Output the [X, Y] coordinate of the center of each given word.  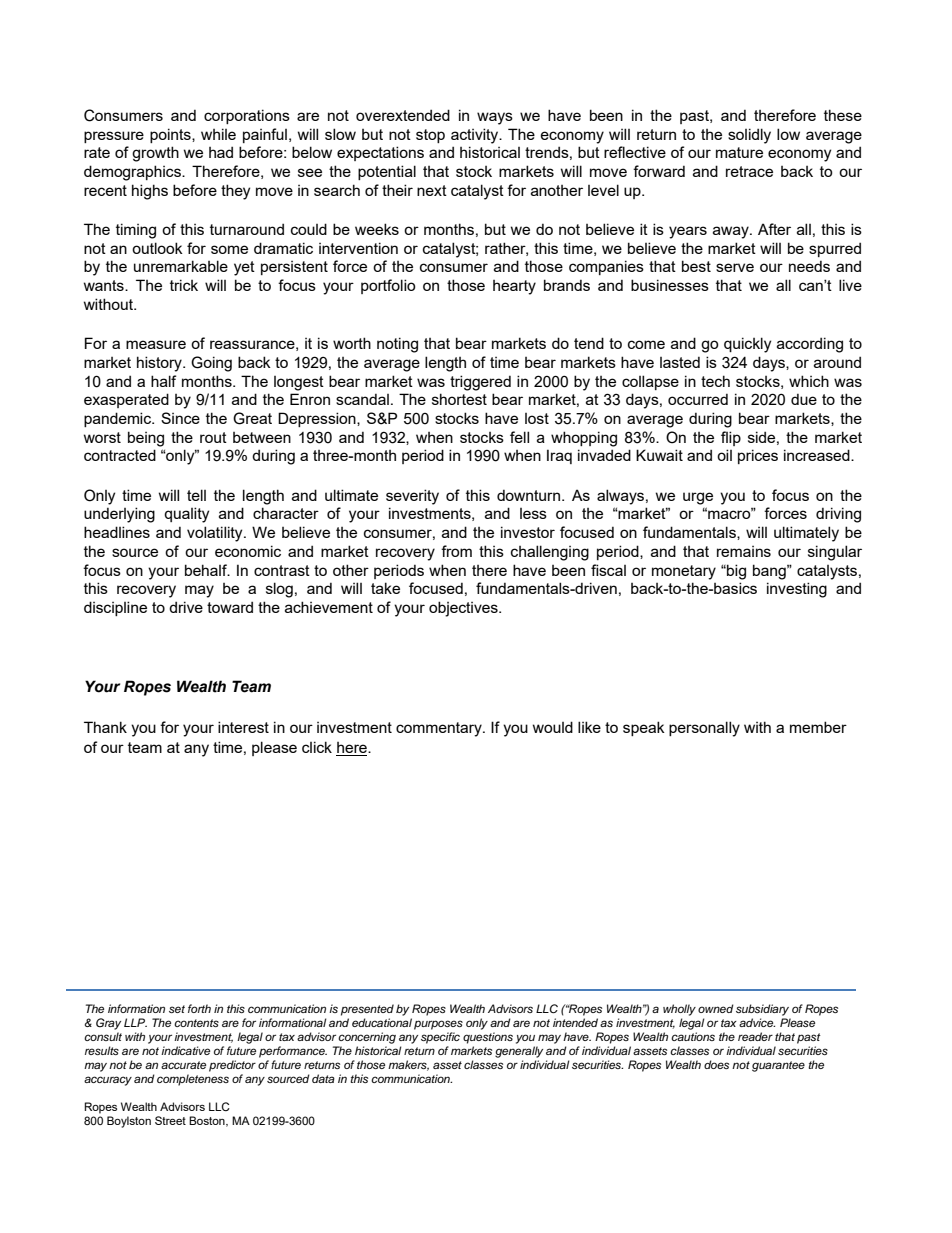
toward [230, 607]
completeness [193, 1080]
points [171, 135]
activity [476, 136]
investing [797, 590]
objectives [464, 609]
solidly [749, 136]
